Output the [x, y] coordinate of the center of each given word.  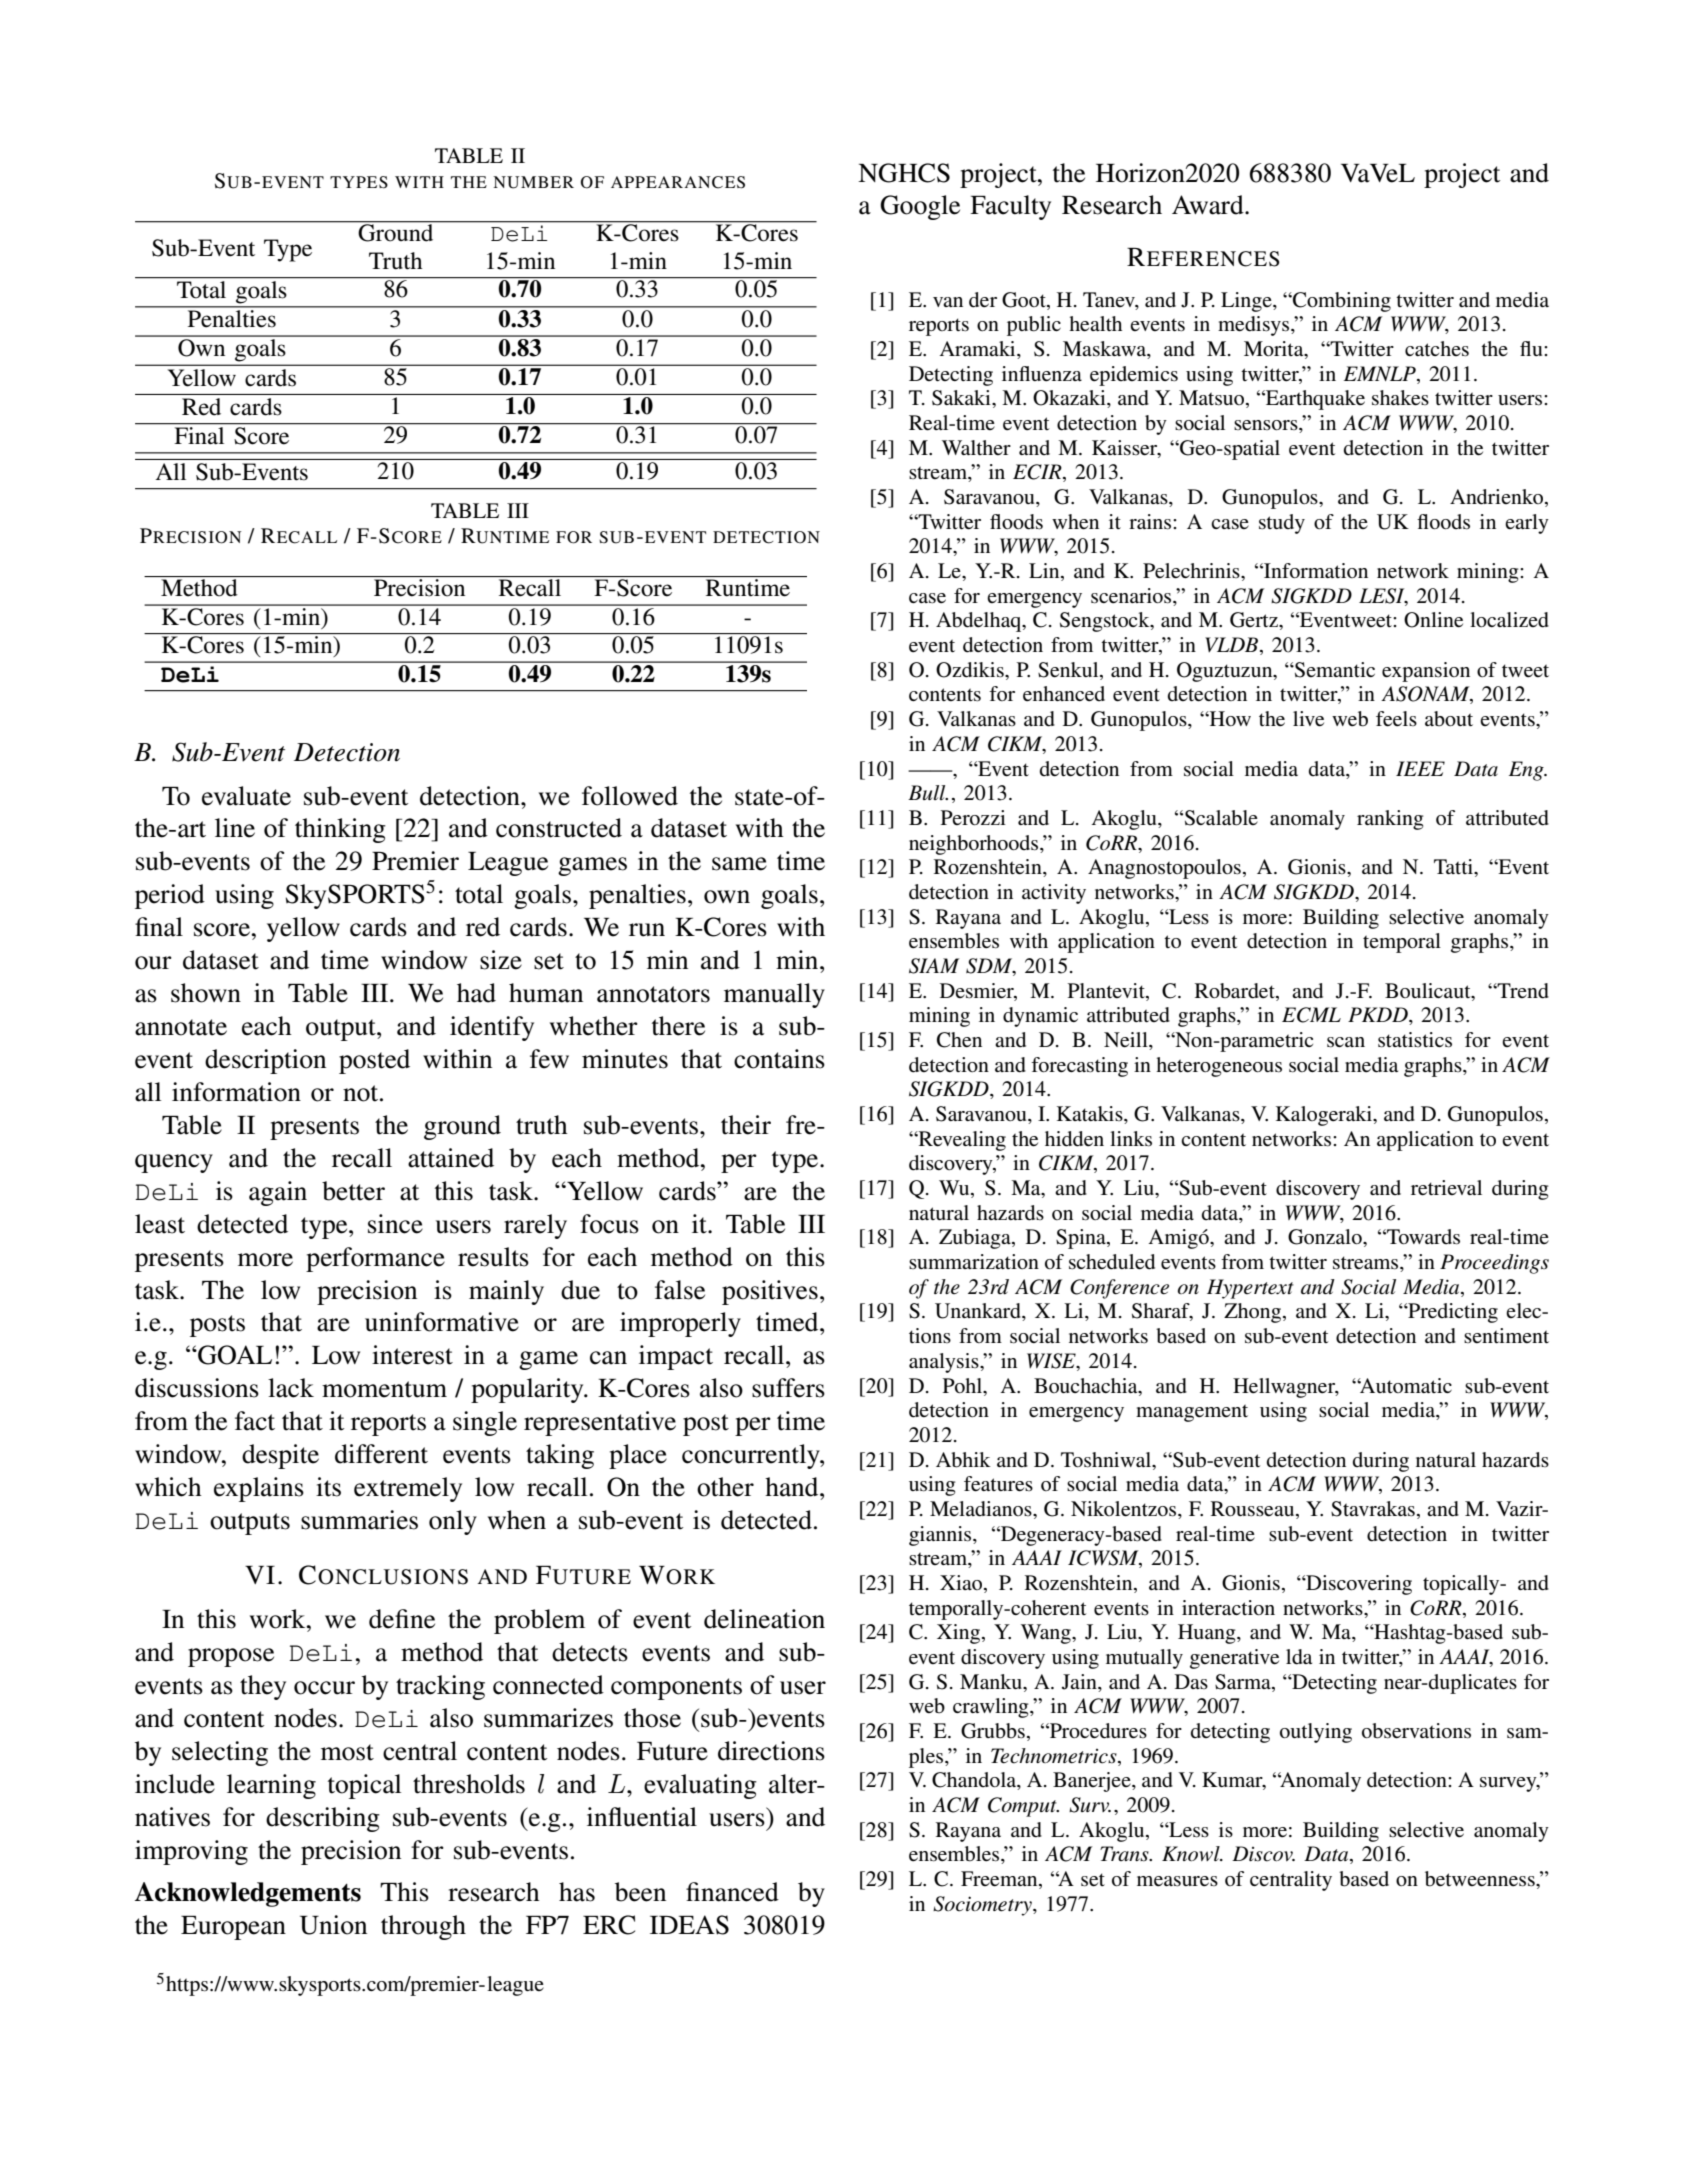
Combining [1341, 302]
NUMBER [533, 182]
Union [333, 1925]
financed [732, 1892]
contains [779, 1059]
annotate [181, 1027]
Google [920, 207]
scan [1346, 1042]
